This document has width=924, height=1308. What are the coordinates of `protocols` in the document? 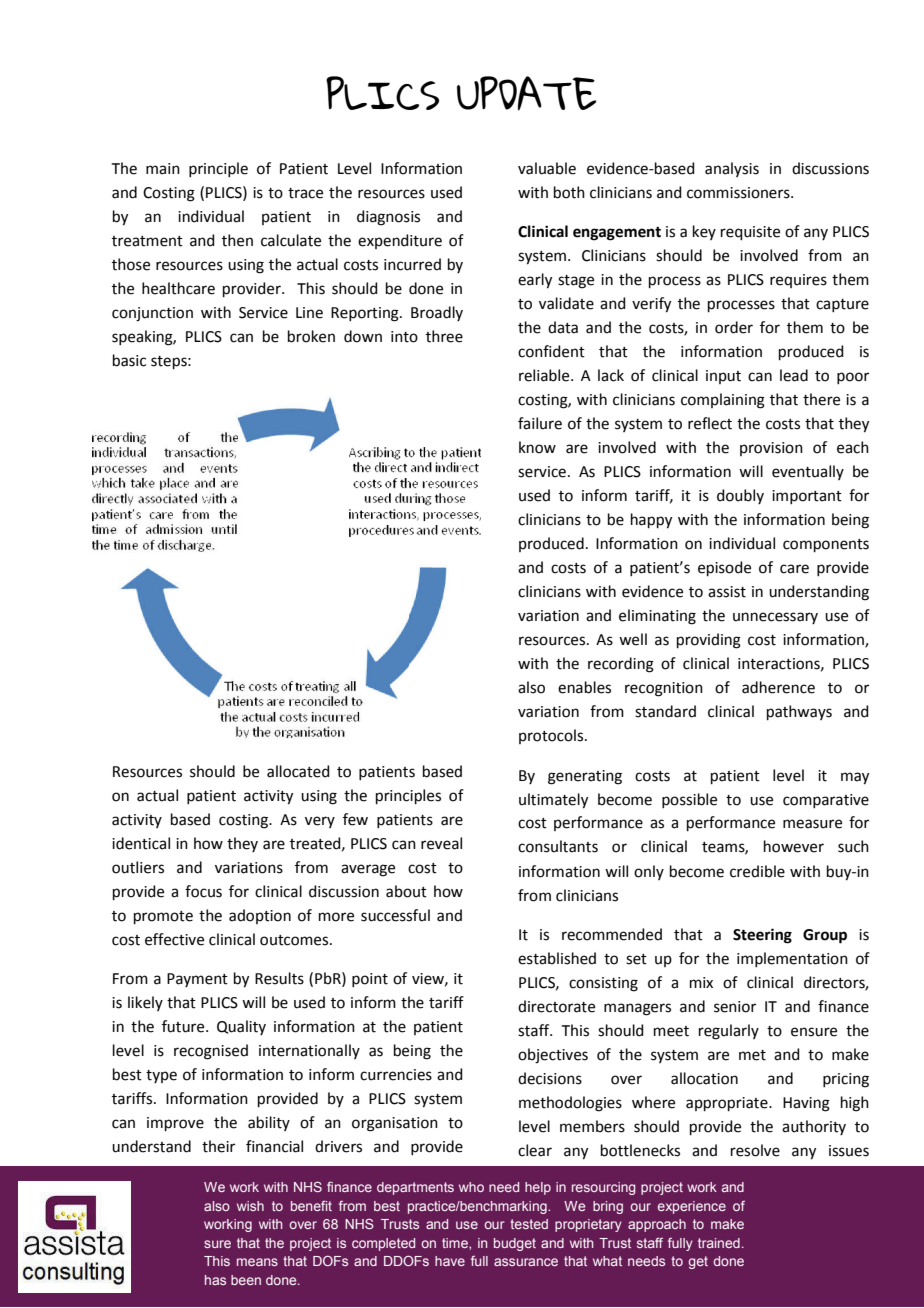 It's located at (552, 736).
